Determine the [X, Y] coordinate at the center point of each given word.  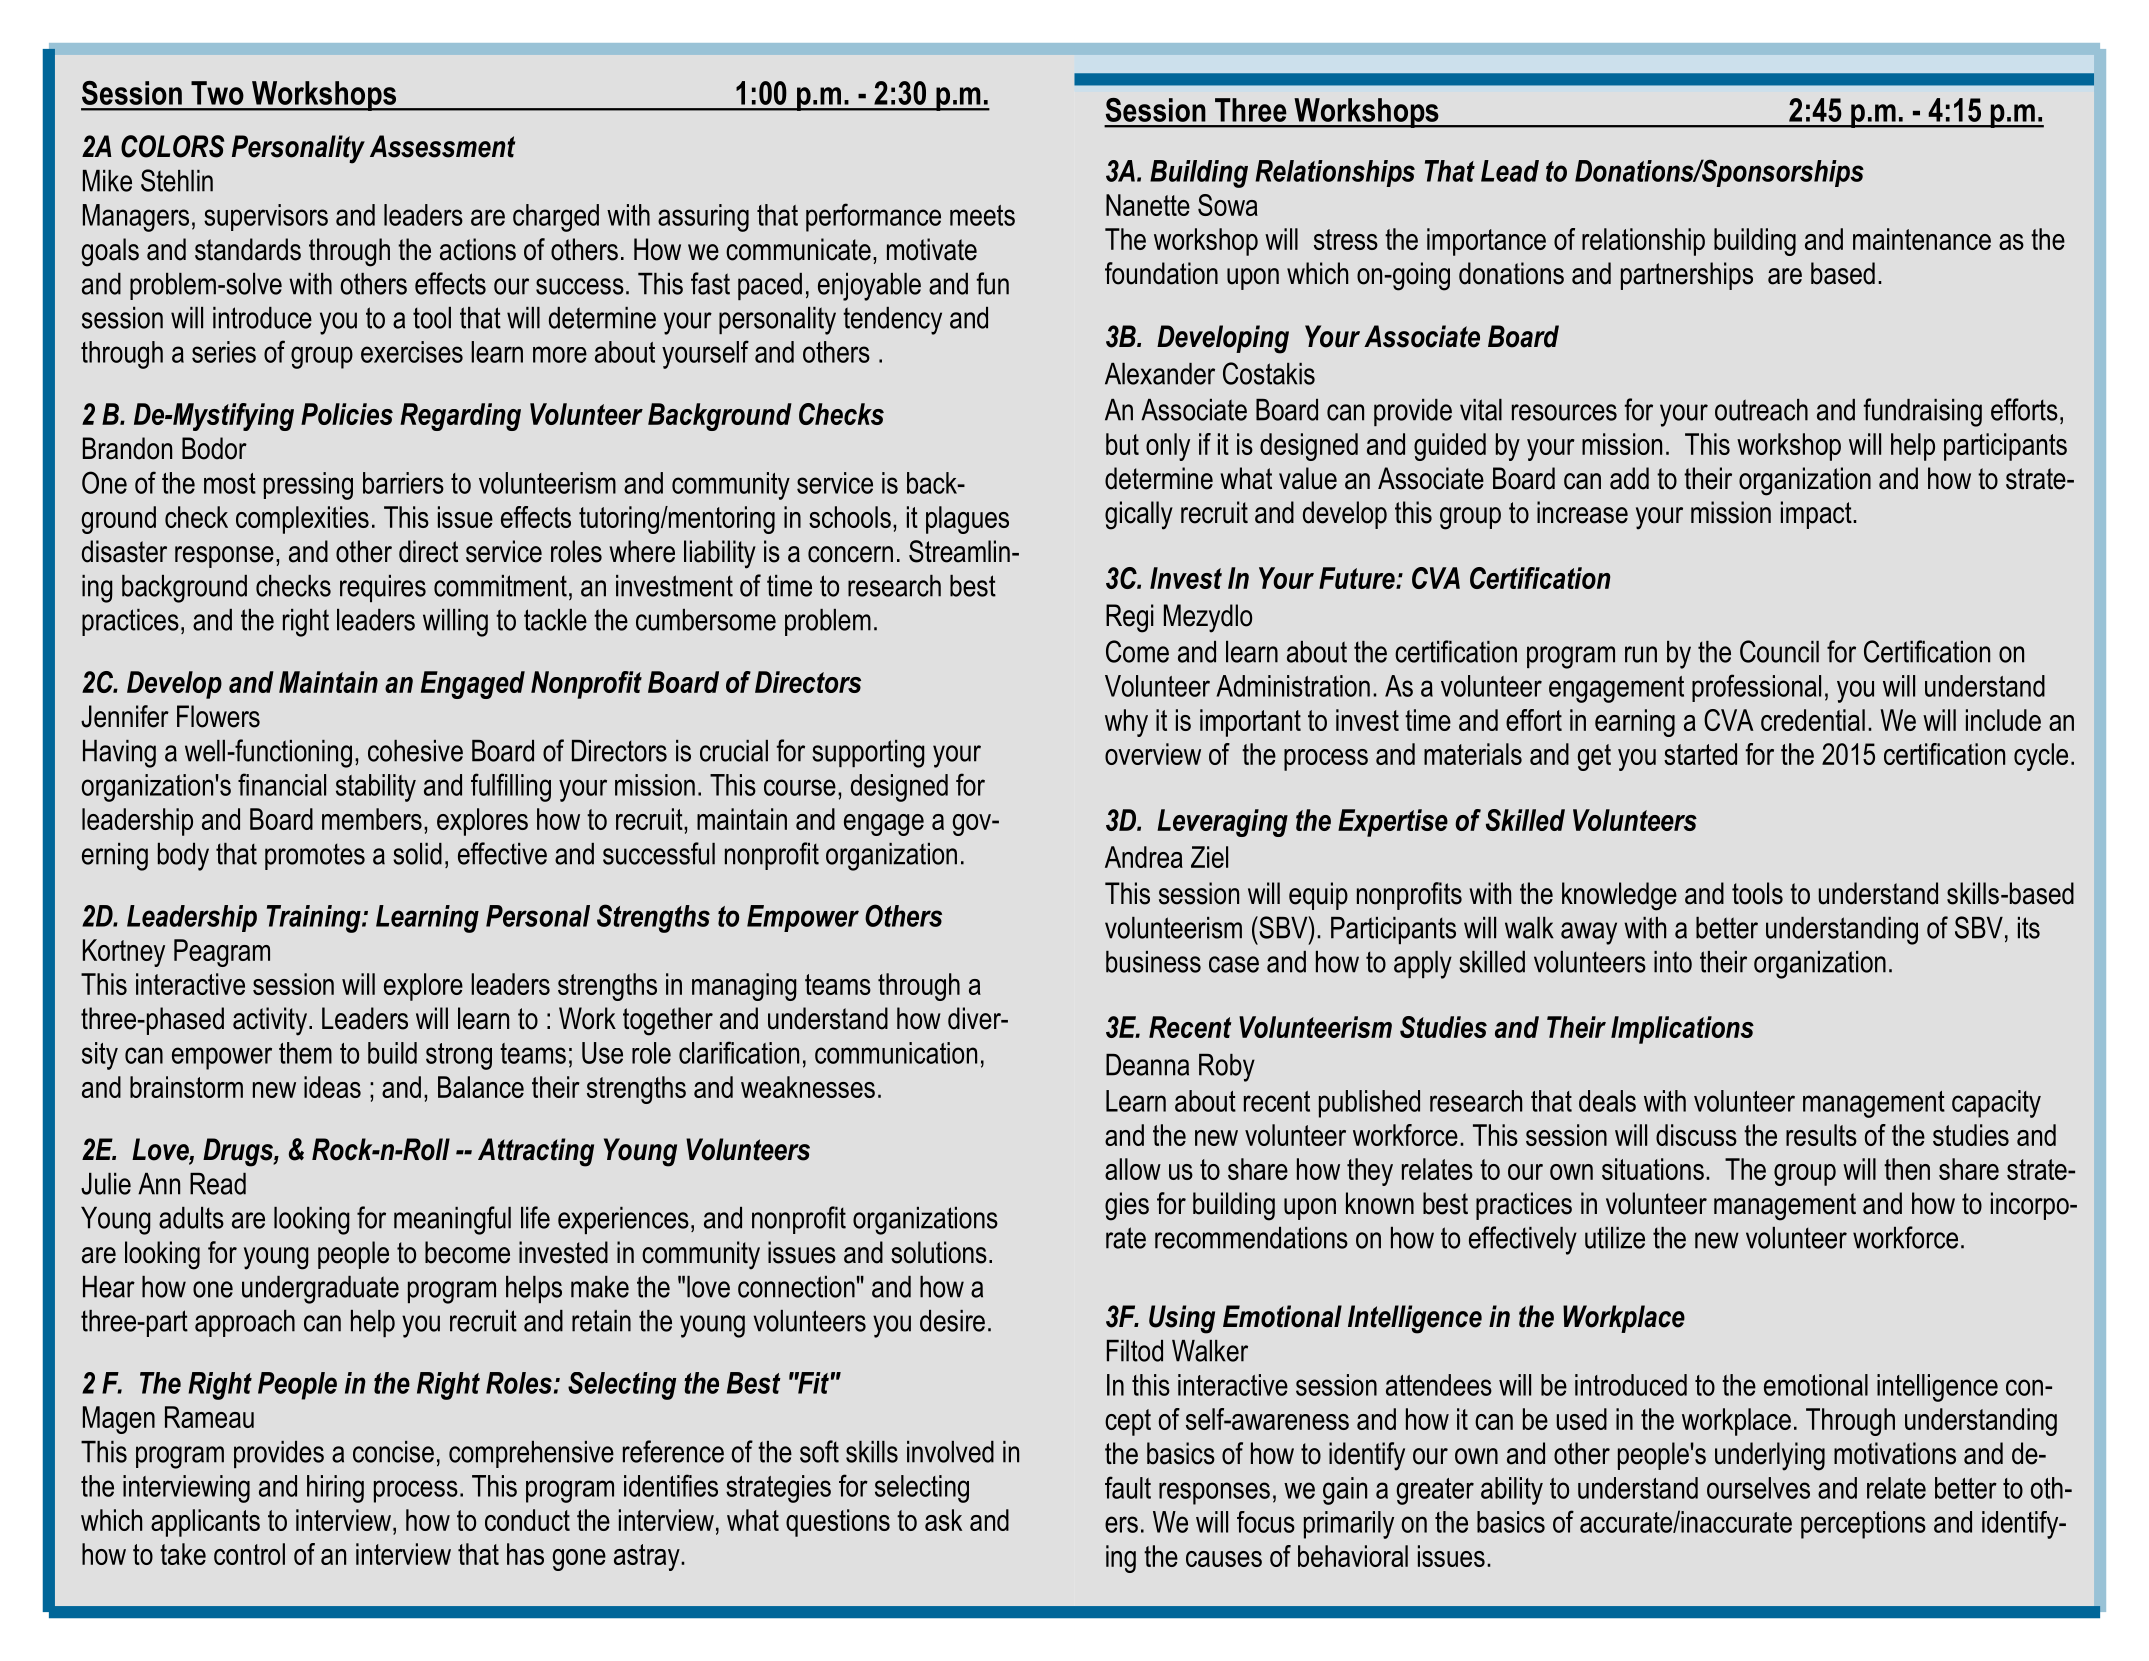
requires [383, 588]
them [305, 1053]
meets [982, 215]
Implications [1682, 1030]
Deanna [1147, 1065]
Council [1779, 651]
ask [943, 1520]
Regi [1130, 618]
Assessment [442, 146]
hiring [335, 1489]
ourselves [1758, 1488]
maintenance [1922, 239]
